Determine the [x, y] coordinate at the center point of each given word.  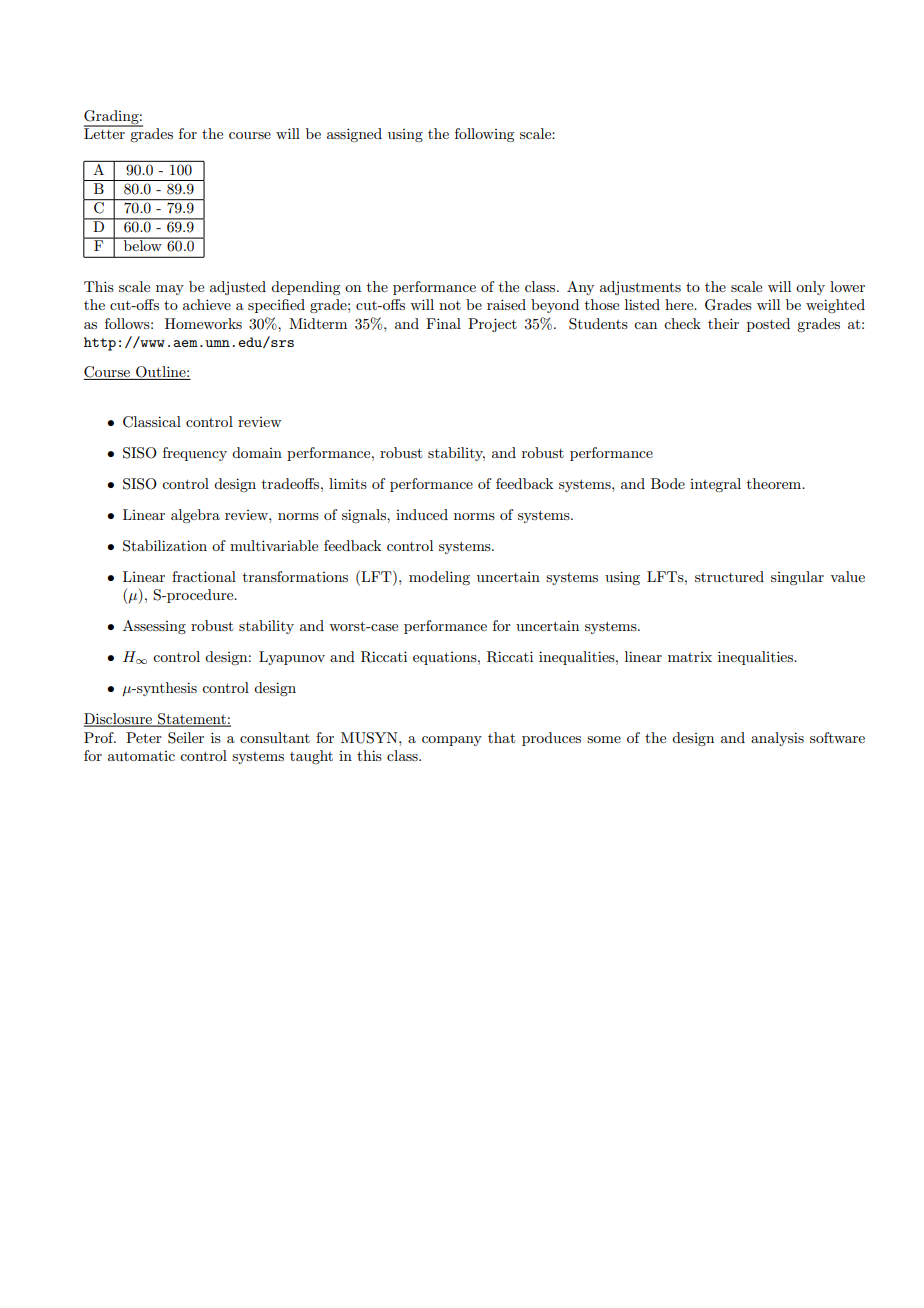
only [810, 288]
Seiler [186, 738]
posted [768, 325]
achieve [207, 304]
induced [422, 514]
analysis [777, 739]
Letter [105, 132]
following [484, 135]
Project [492, 325]
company [452, 741]
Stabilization [165, 546]
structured [729, 576]
